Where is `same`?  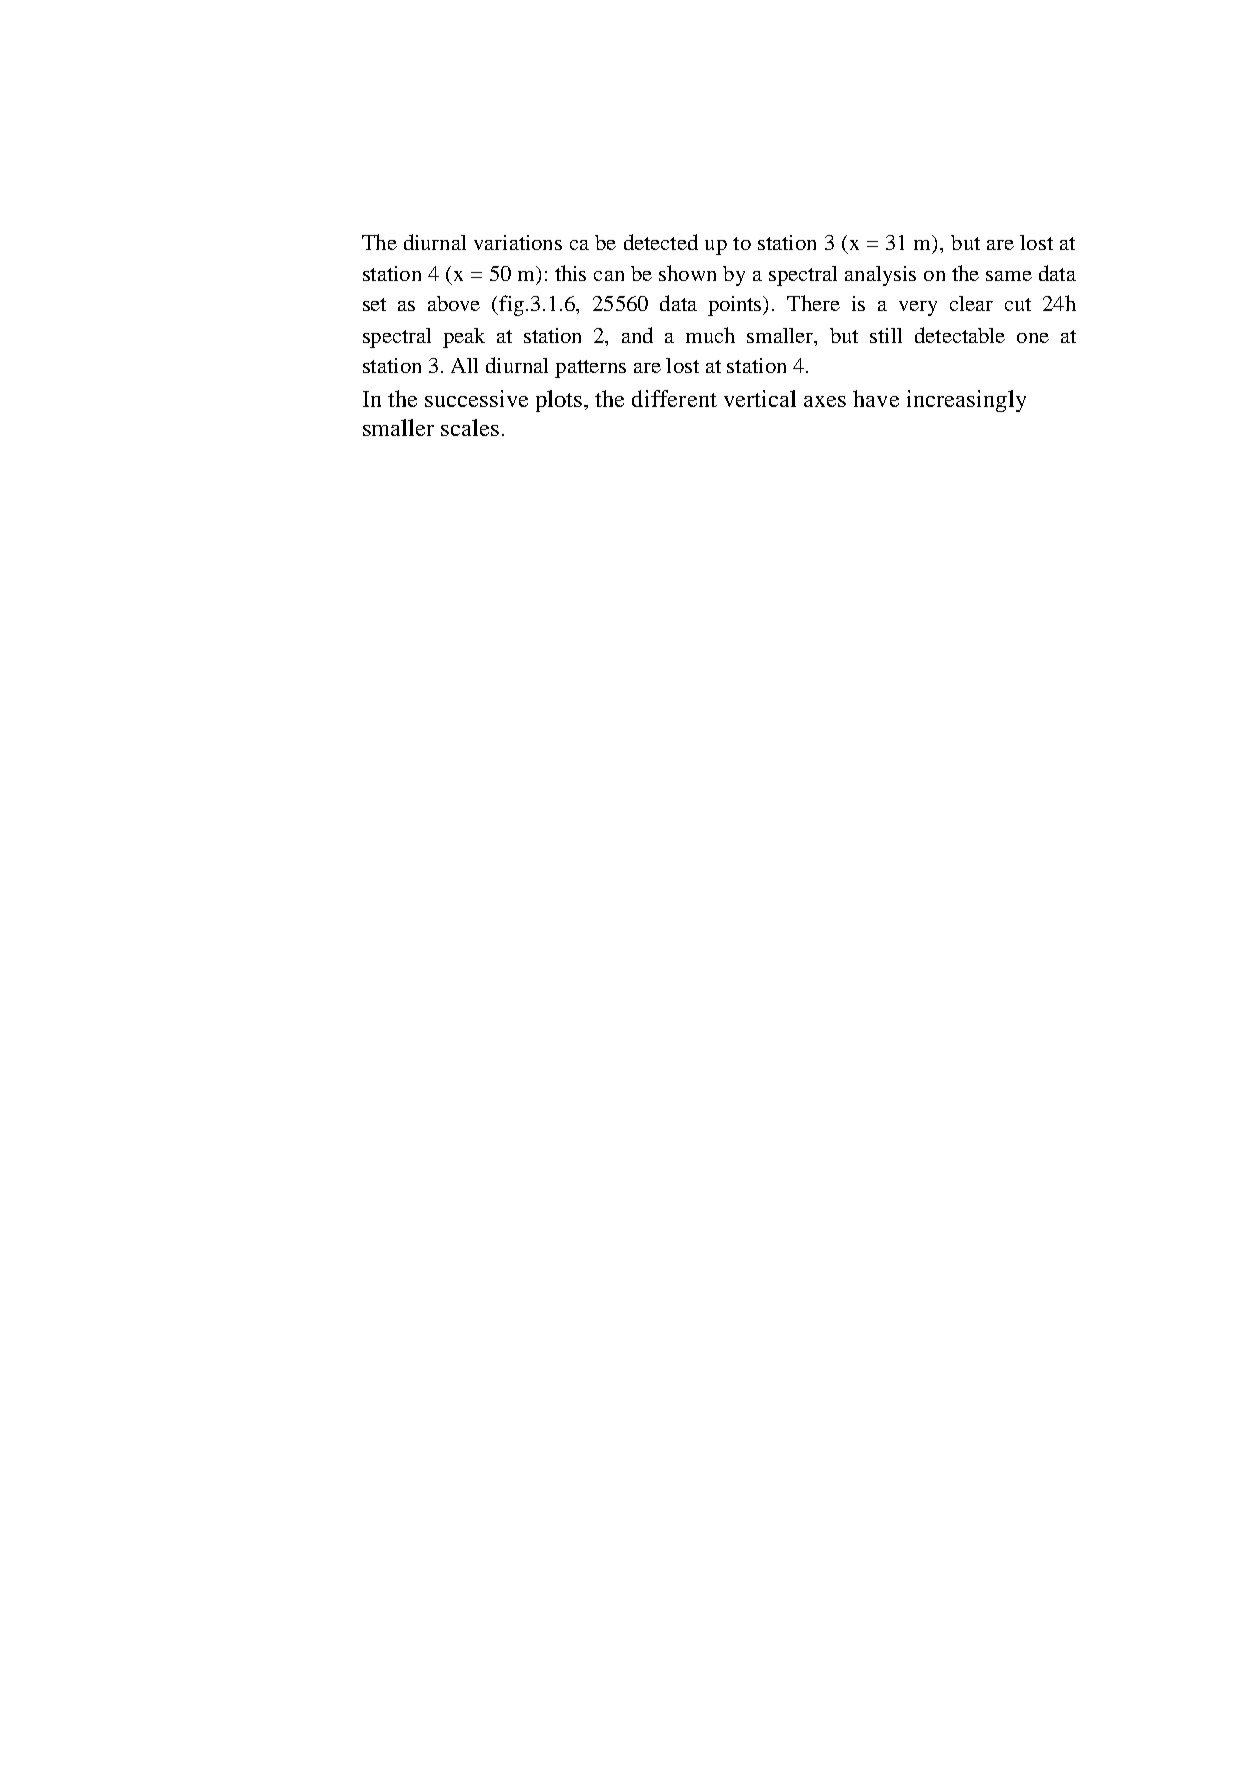 same is located at coordinates (1009, 276).
